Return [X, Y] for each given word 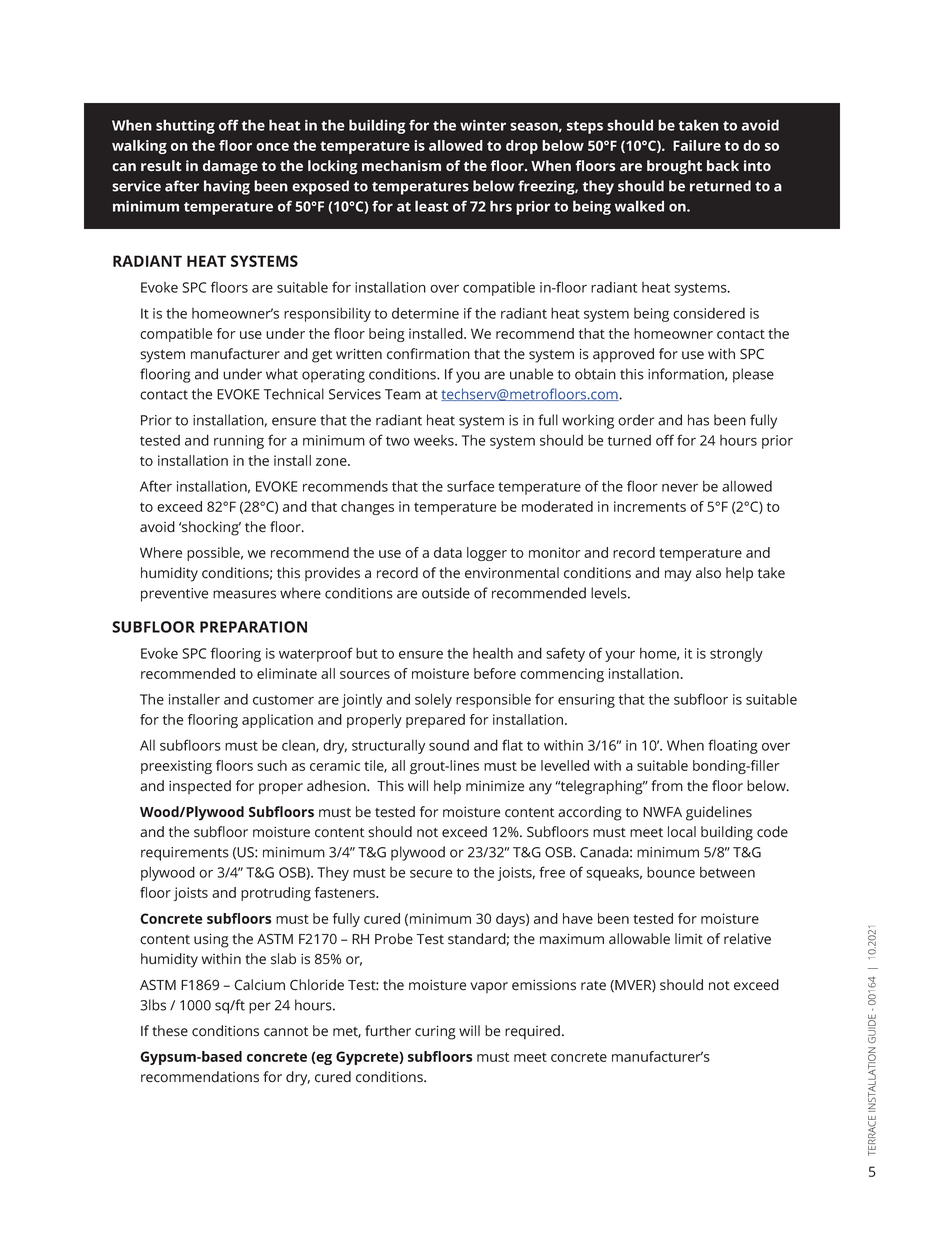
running [239, 442]
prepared [435, 721]
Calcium [259, 985]
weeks [435, 440]
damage [230, 167]
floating [733, 746]
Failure [697, 145]
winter [483, 125]
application [277, 721]
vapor [489, 987]
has [698, 420]
